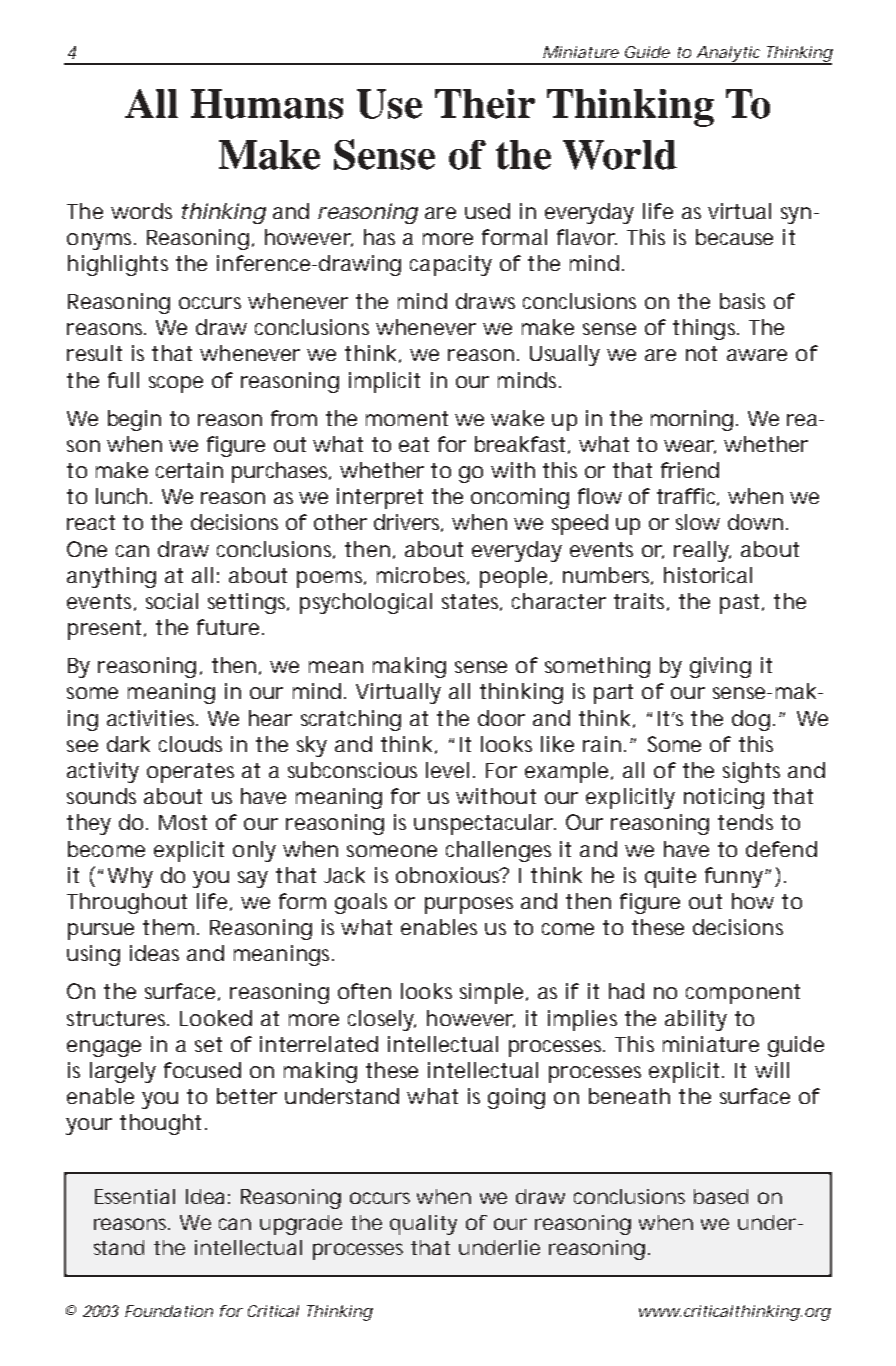 The height and width of the screenshot is (1366, 896). I want to click on Humans, so click(267, 104).
